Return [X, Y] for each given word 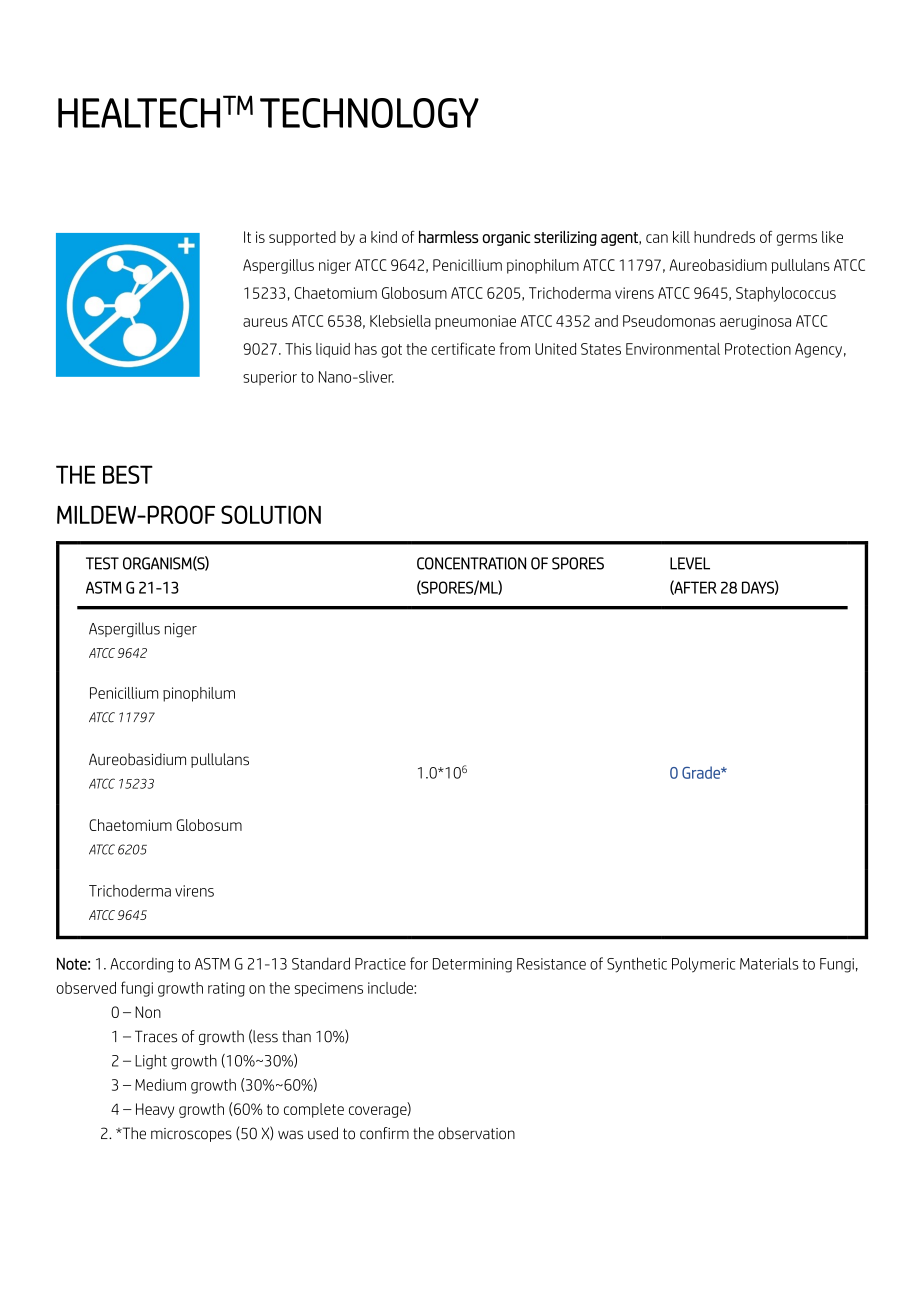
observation [476, 1133]
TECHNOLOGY [369, 113]
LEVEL [690, 563]
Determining [472, 965]
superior [270, 378]
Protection [758, 349]
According [142, 965]
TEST [102, 563]
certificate [463, 348]
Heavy [155, 1110]
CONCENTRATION [471, 563]
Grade [702, 772]
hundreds [724, 237]
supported [302, 238]
